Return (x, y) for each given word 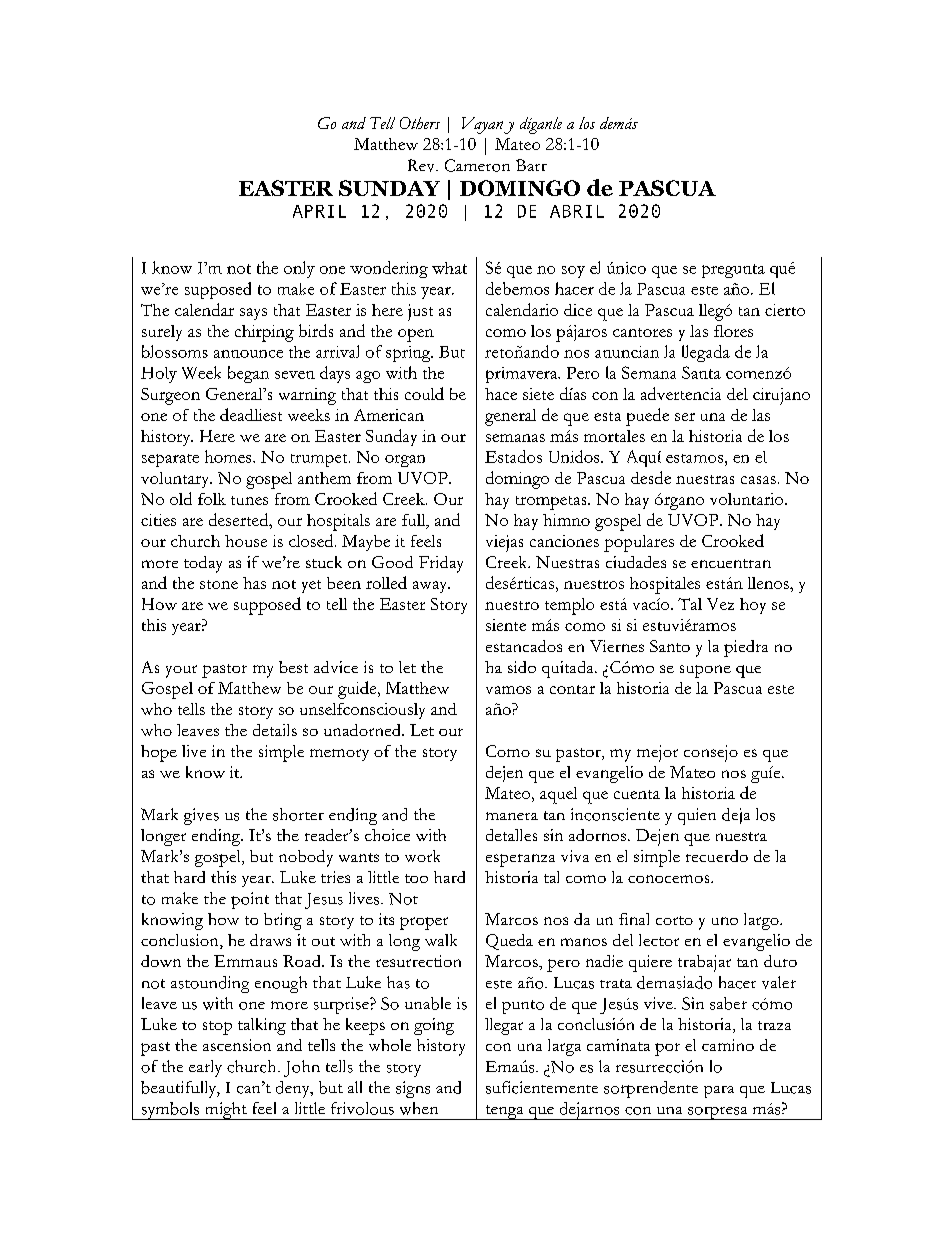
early (205, 1068)
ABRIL (577, 211)
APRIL (319, 211)
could (424, 393)
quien (697, 816)
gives (201, 816)
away (431, 587)
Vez (720, 604)
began (248, 374)
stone (219, 584)
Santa (701, 372)
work (422, 856)
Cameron (477, 165)
